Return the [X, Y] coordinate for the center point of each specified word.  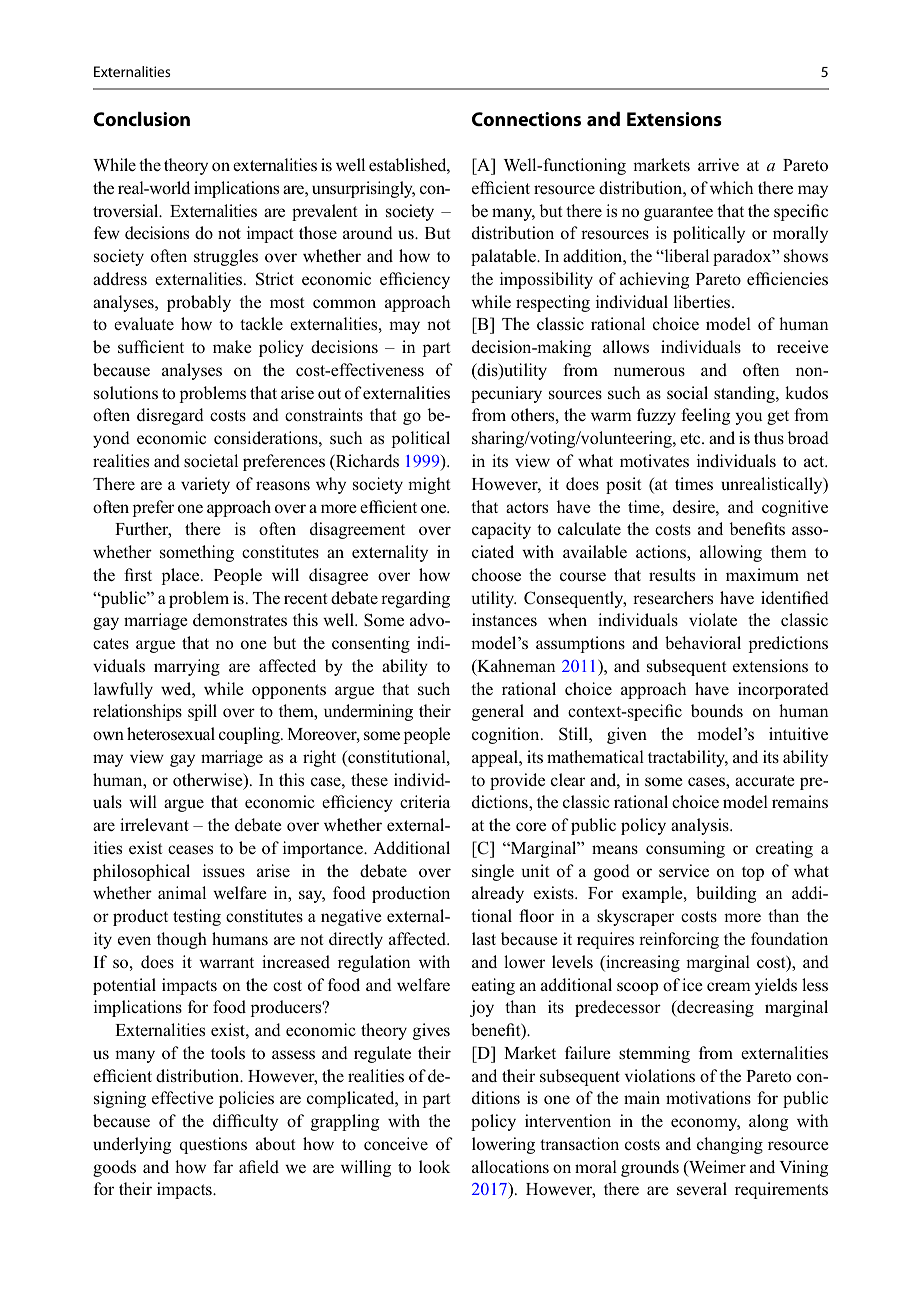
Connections [526, 119]
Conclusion [141, 119]
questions [213, 1145]
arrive [718, 164]
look [434, 1167]
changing [730, 1145]
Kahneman [515, 667]
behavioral [703, 643]
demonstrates [240, 620]
